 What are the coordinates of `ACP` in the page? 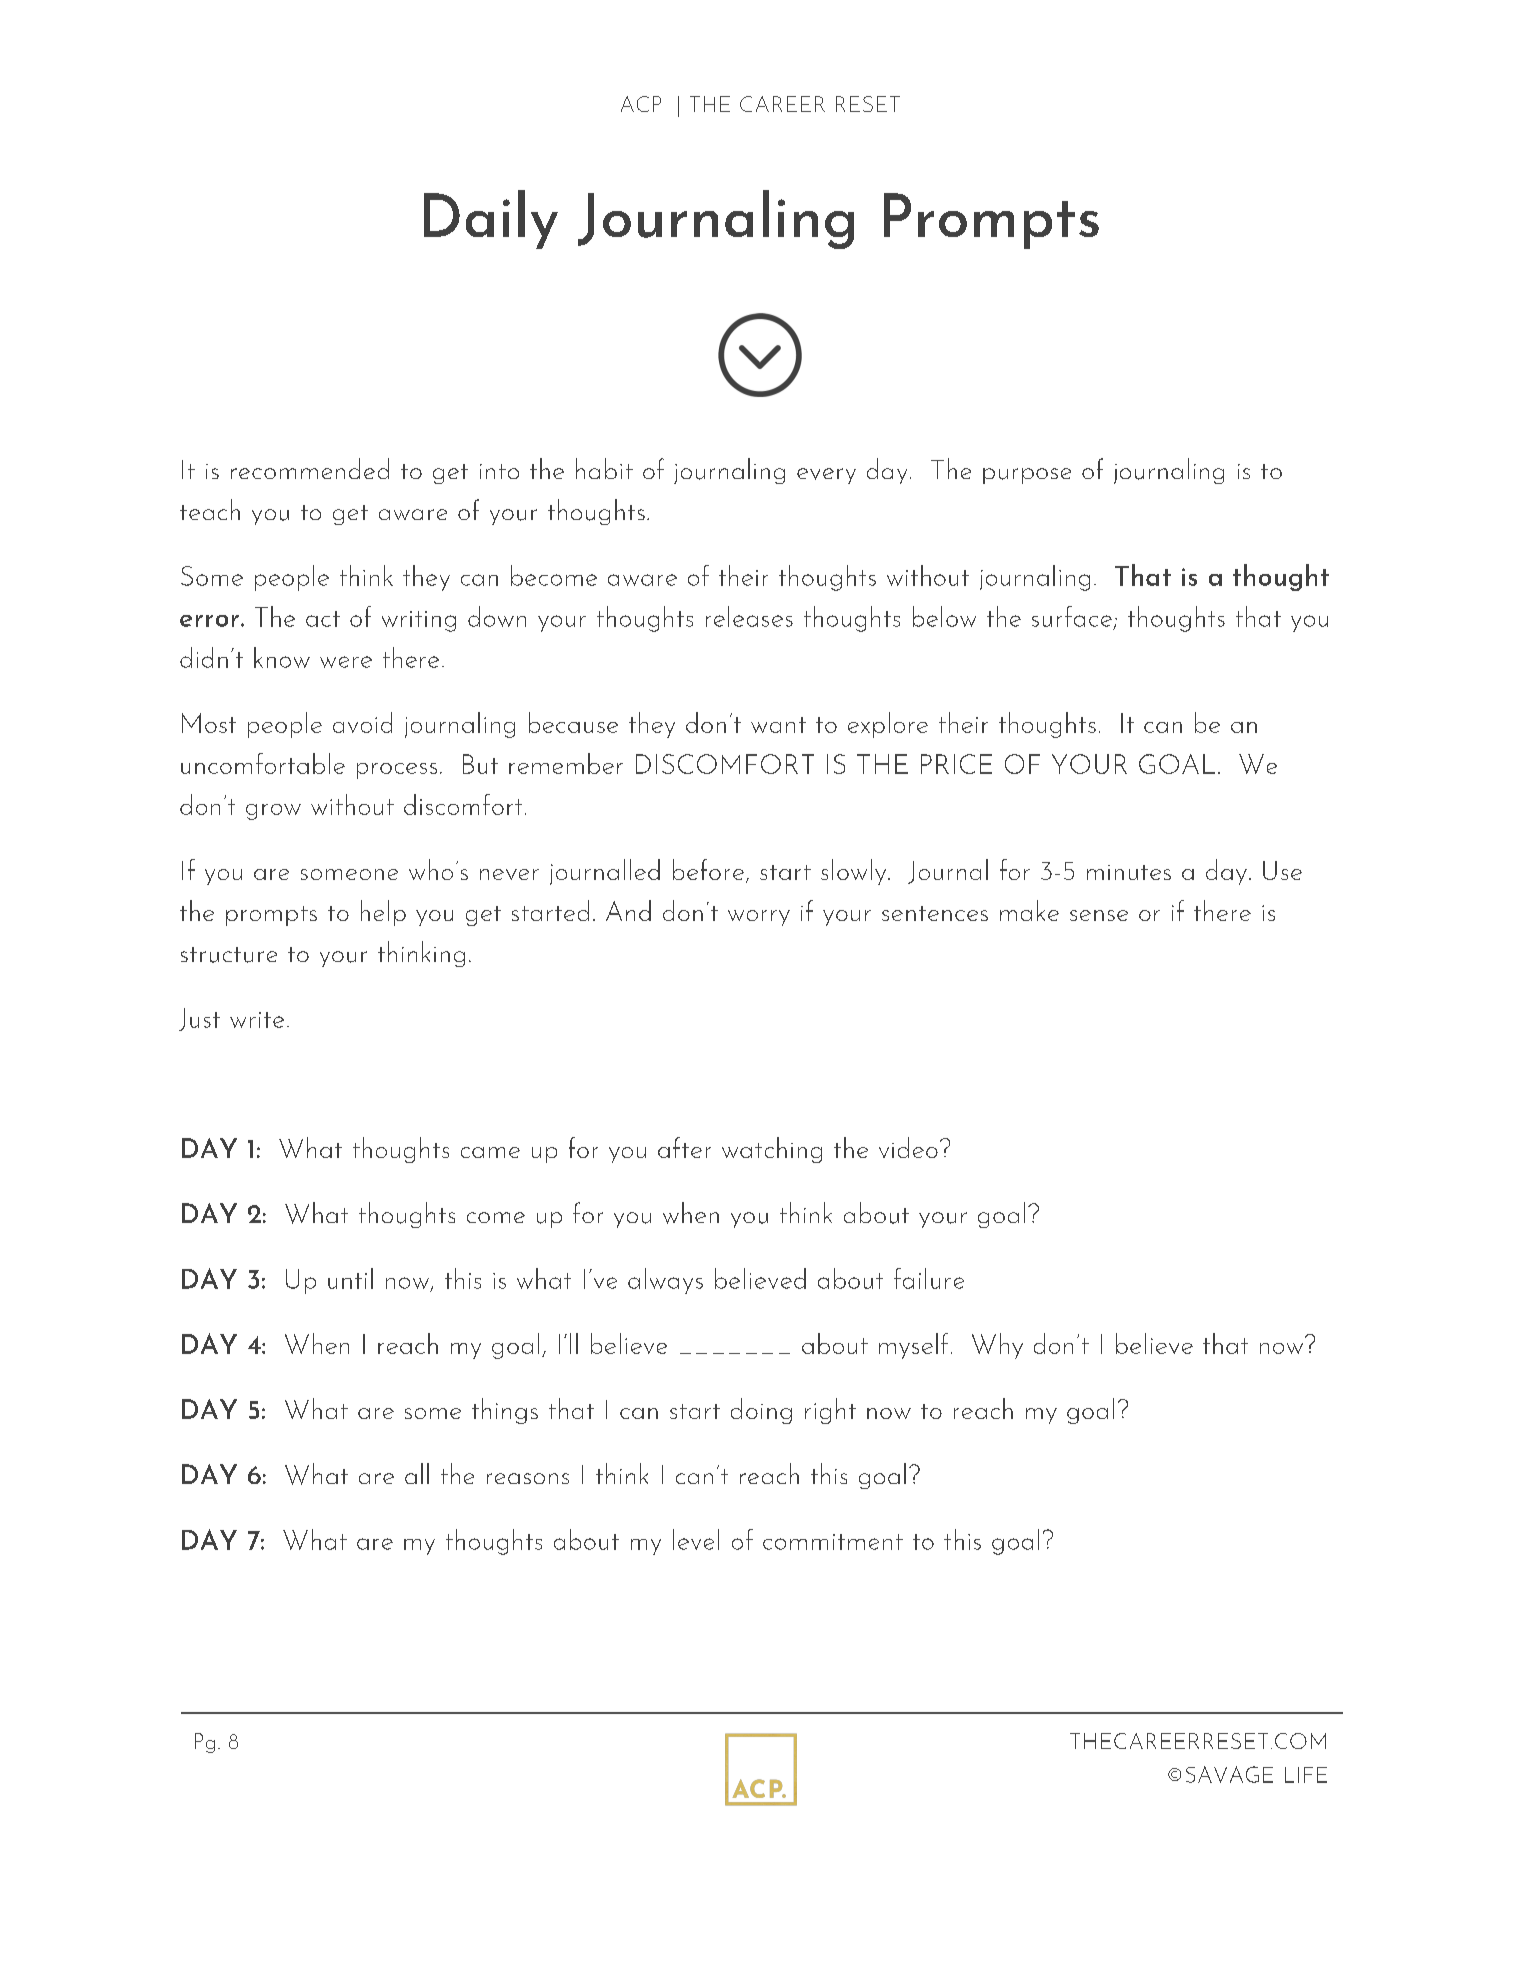 It's located at (641, 104).
